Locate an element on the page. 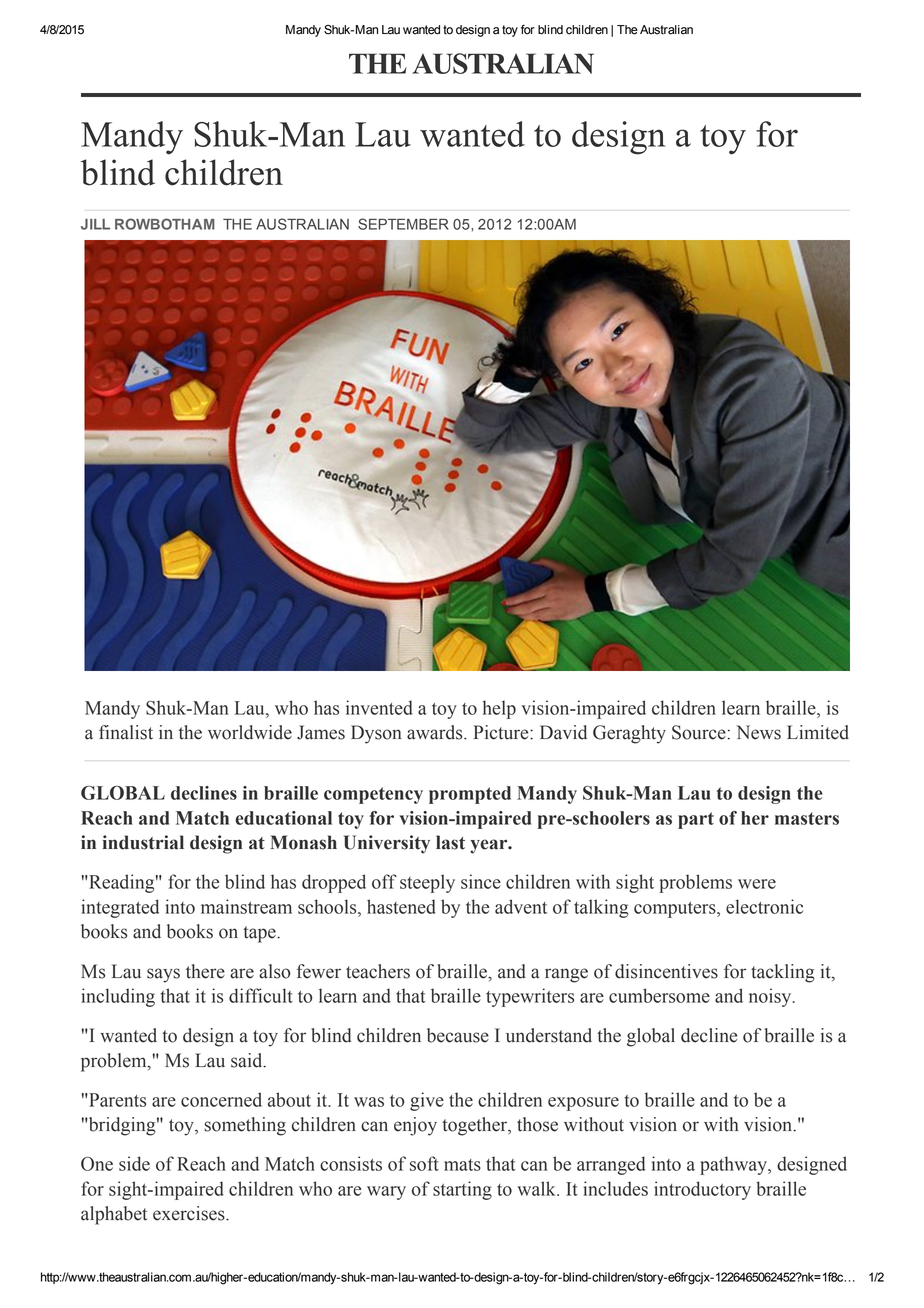 The width and height of the document is (924, 1308). ROWBOTHAM is located at coordinates (165, 224).
